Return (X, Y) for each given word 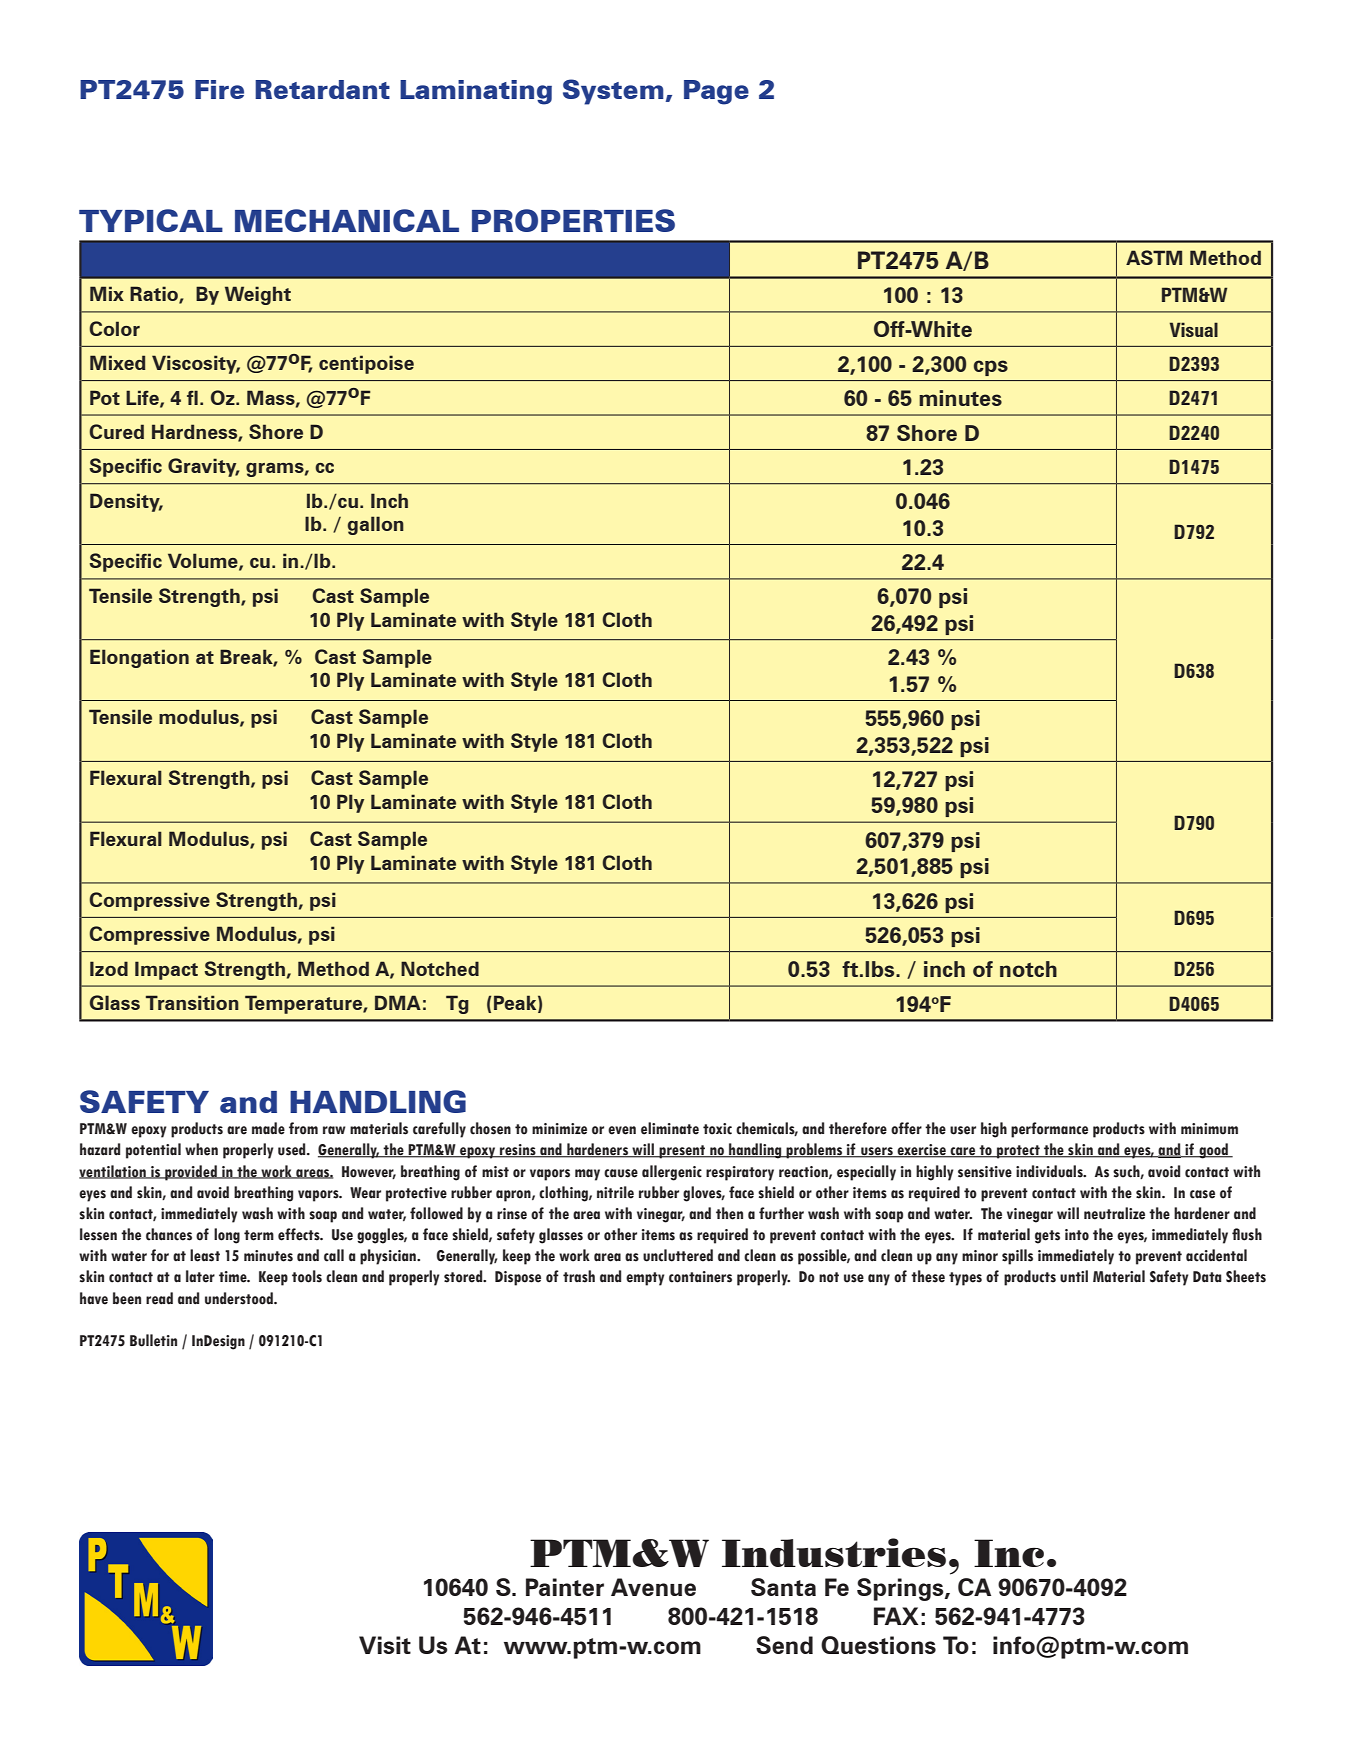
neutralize (1114, 1213)
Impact (166, 970)
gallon (376, 525)
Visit (385, 1645)
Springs (901, 1589)
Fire (219, 89)
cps (991, 368)
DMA (398, 1002)
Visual (1194, 329)
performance (1049, 1130)
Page (716, 92)
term (259, 1235)
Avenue (653, 1587)
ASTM (1154, 257)
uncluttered (678, 1255)
